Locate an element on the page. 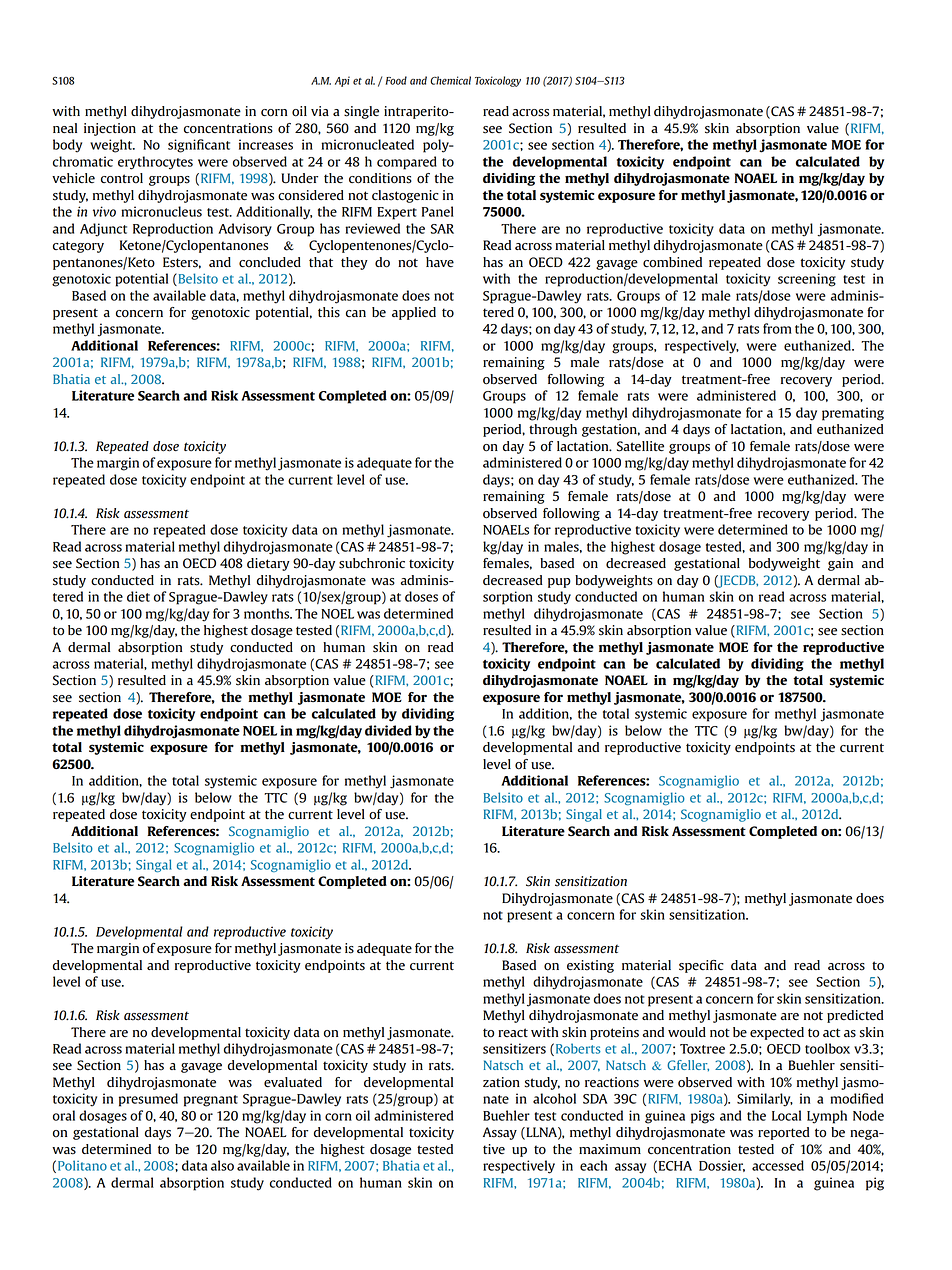 The width and height of the page is (952, 1270). through is located at coordinates (553, 430).
